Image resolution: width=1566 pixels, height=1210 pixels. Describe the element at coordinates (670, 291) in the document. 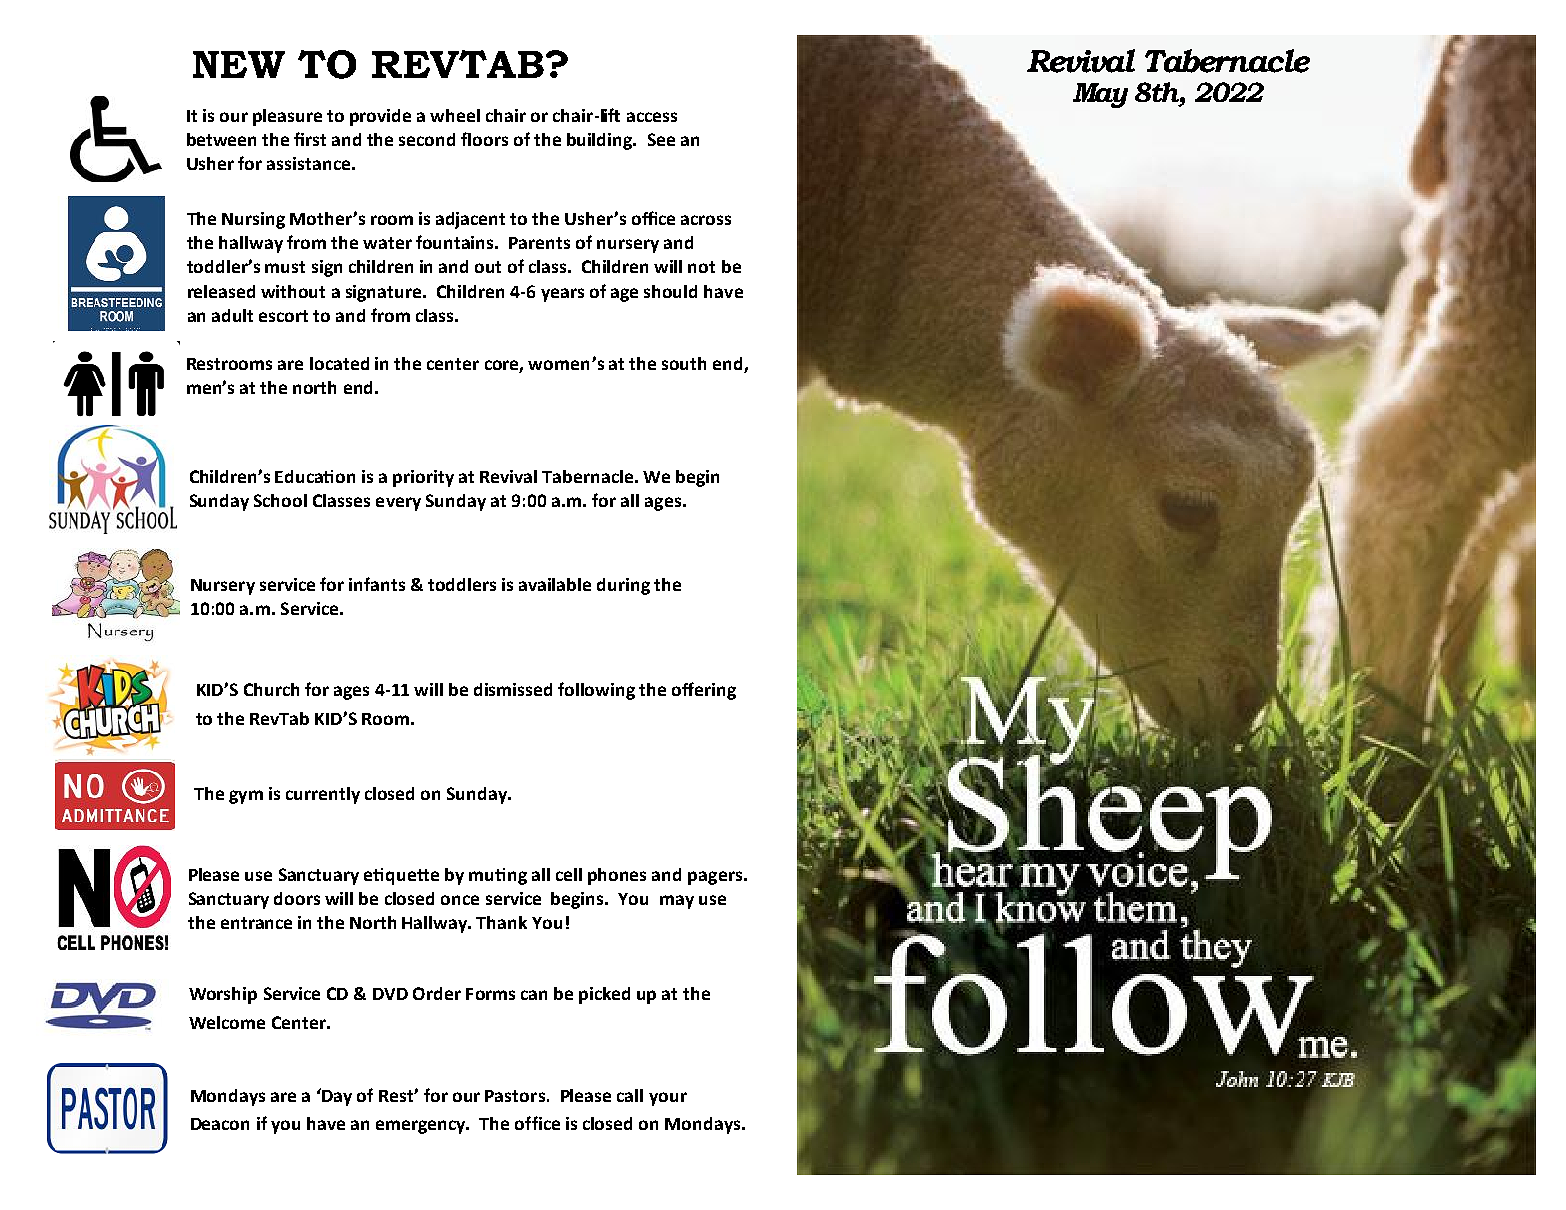

I see `should` at that location.
